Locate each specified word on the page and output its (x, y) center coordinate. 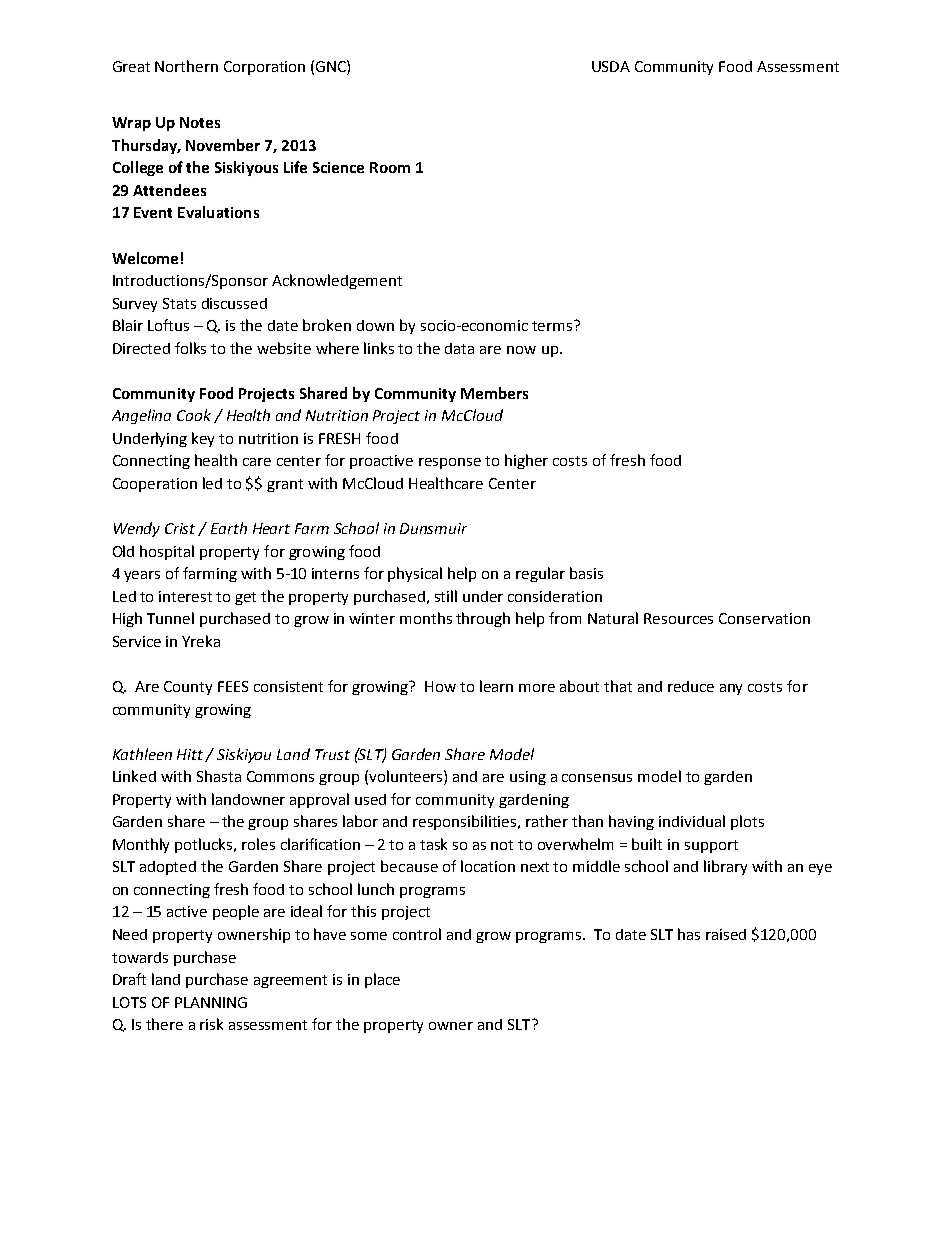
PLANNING (211, 1002)
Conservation (764, 618)
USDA (611, 66)
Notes (200, 122)
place (382, 980)
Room (390, 167)
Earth (229, 528)
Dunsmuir (433, 528)
